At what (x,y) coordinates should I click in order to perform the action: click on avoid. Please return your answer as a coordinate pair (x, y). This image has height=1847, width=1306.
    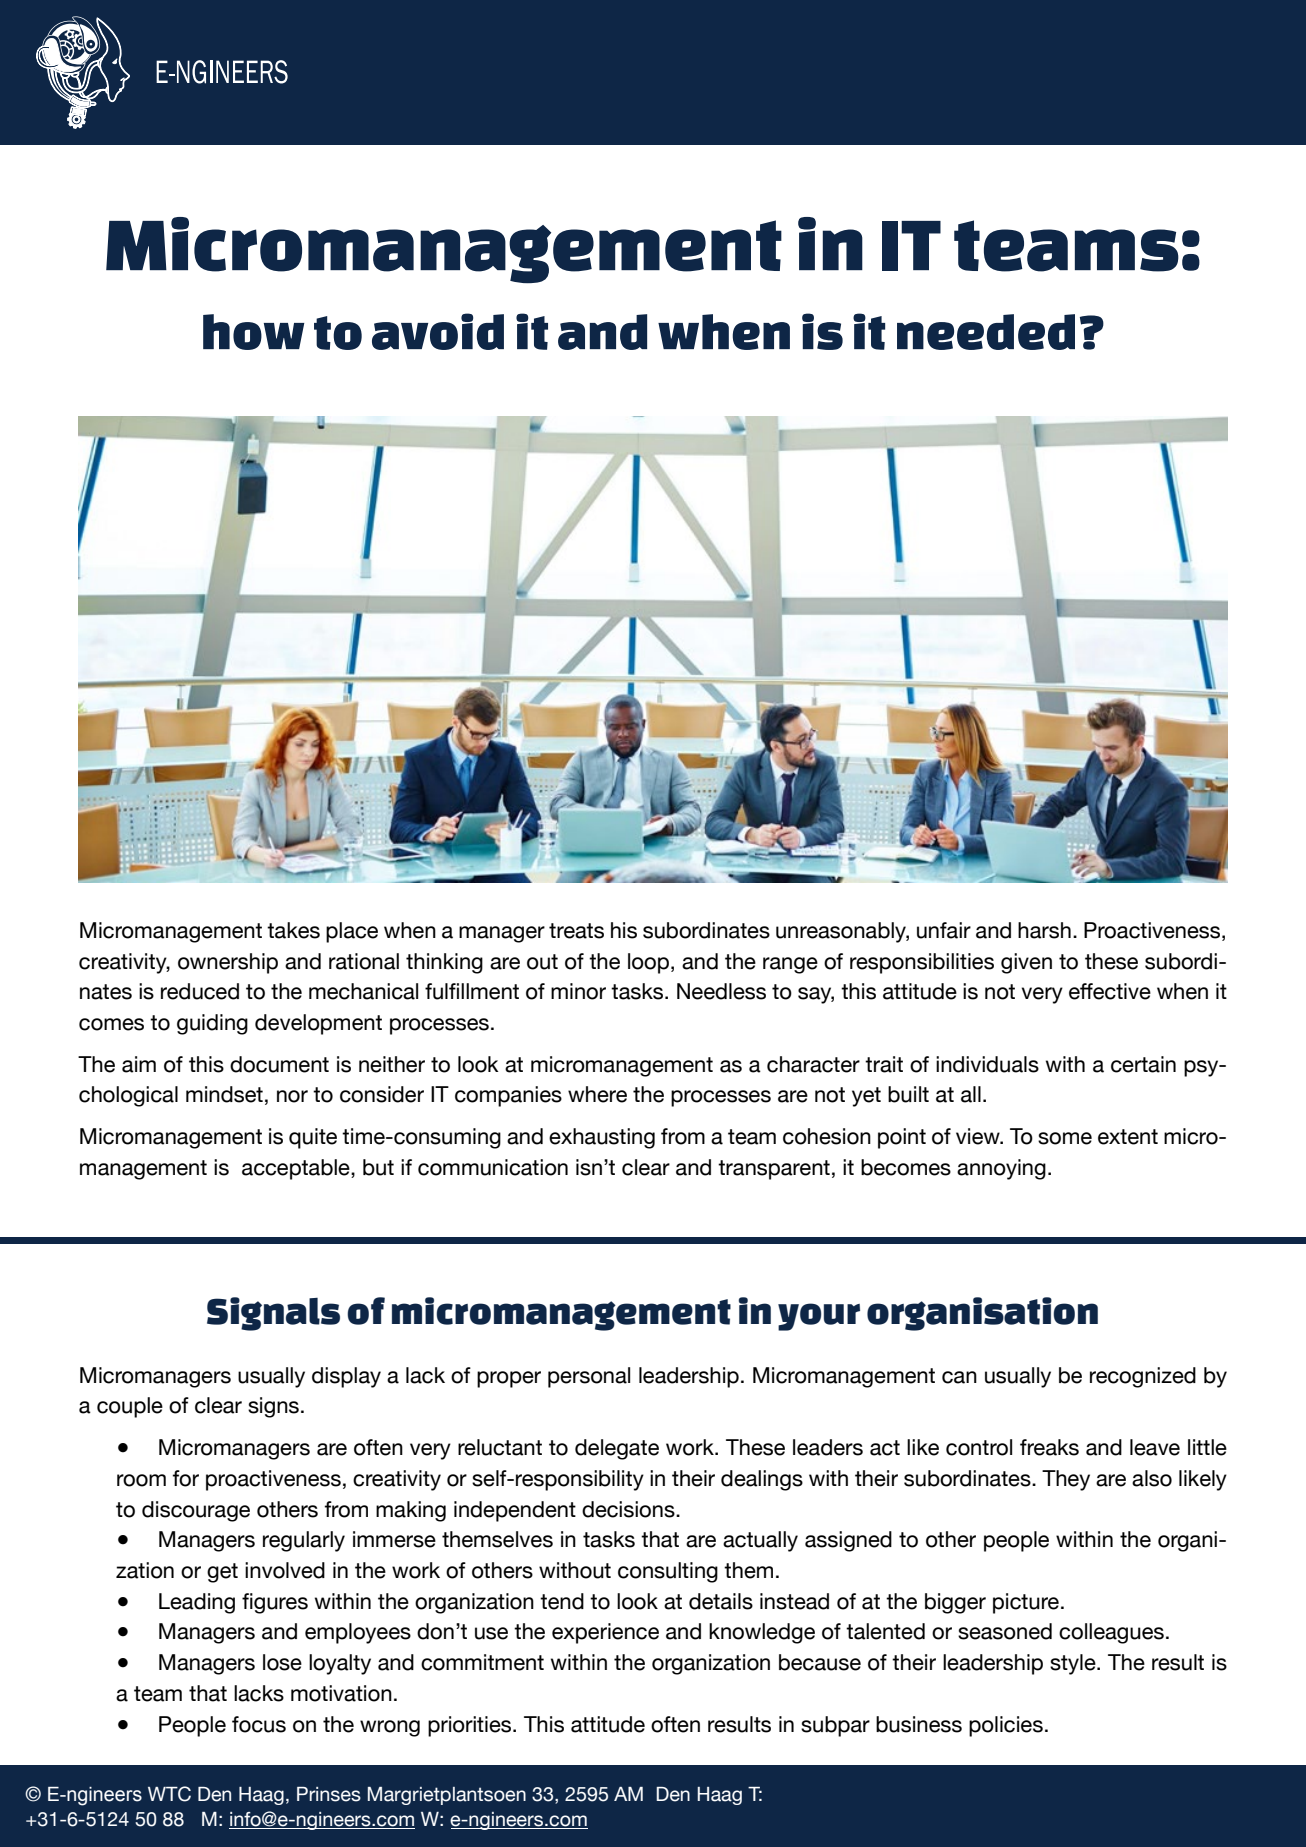
    Looking at the image, I should click on (438, 331).
